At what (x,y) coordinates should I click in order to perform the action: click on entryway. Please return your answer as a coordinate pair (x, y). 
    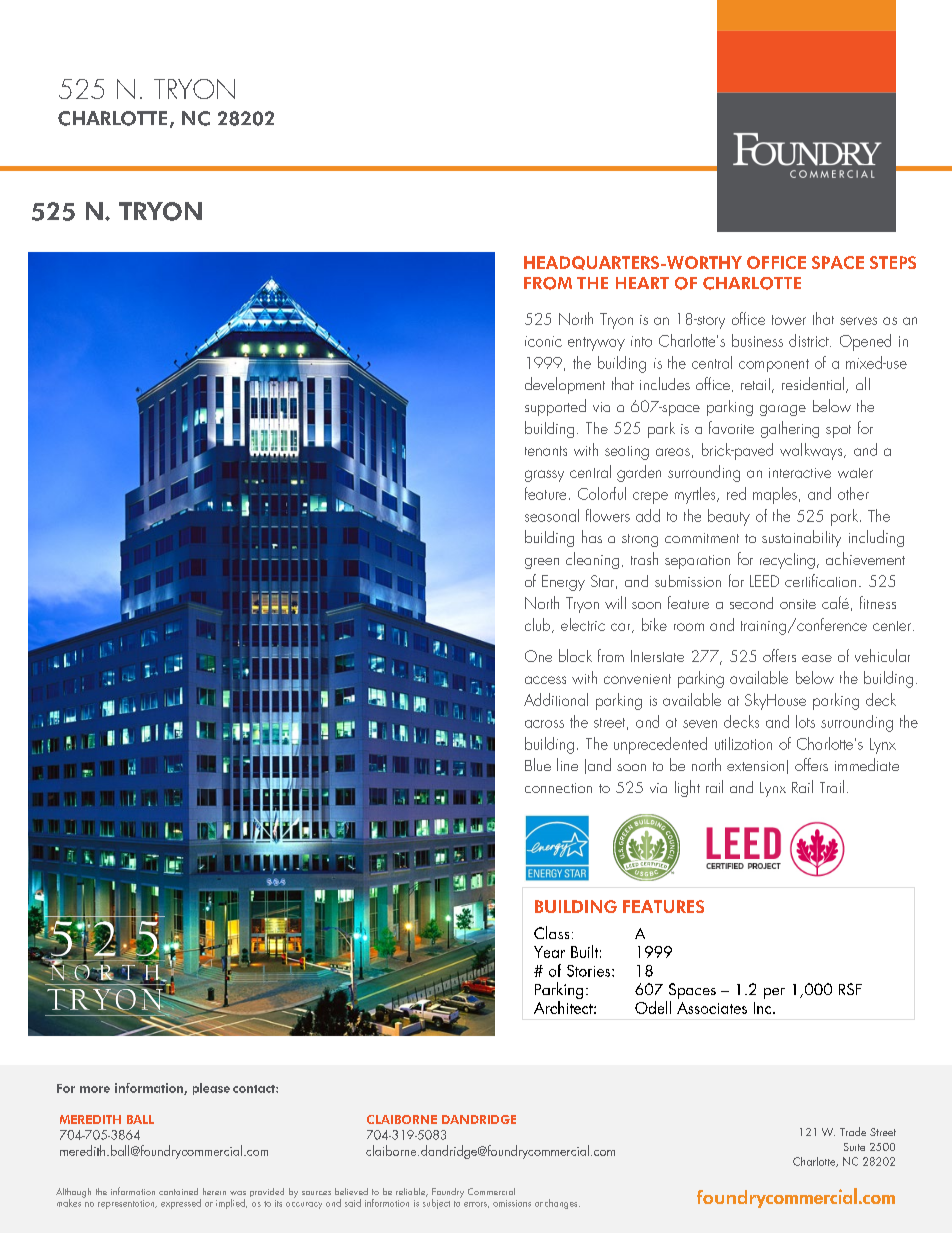
    Looking at the image, I should click on (596, 344).
